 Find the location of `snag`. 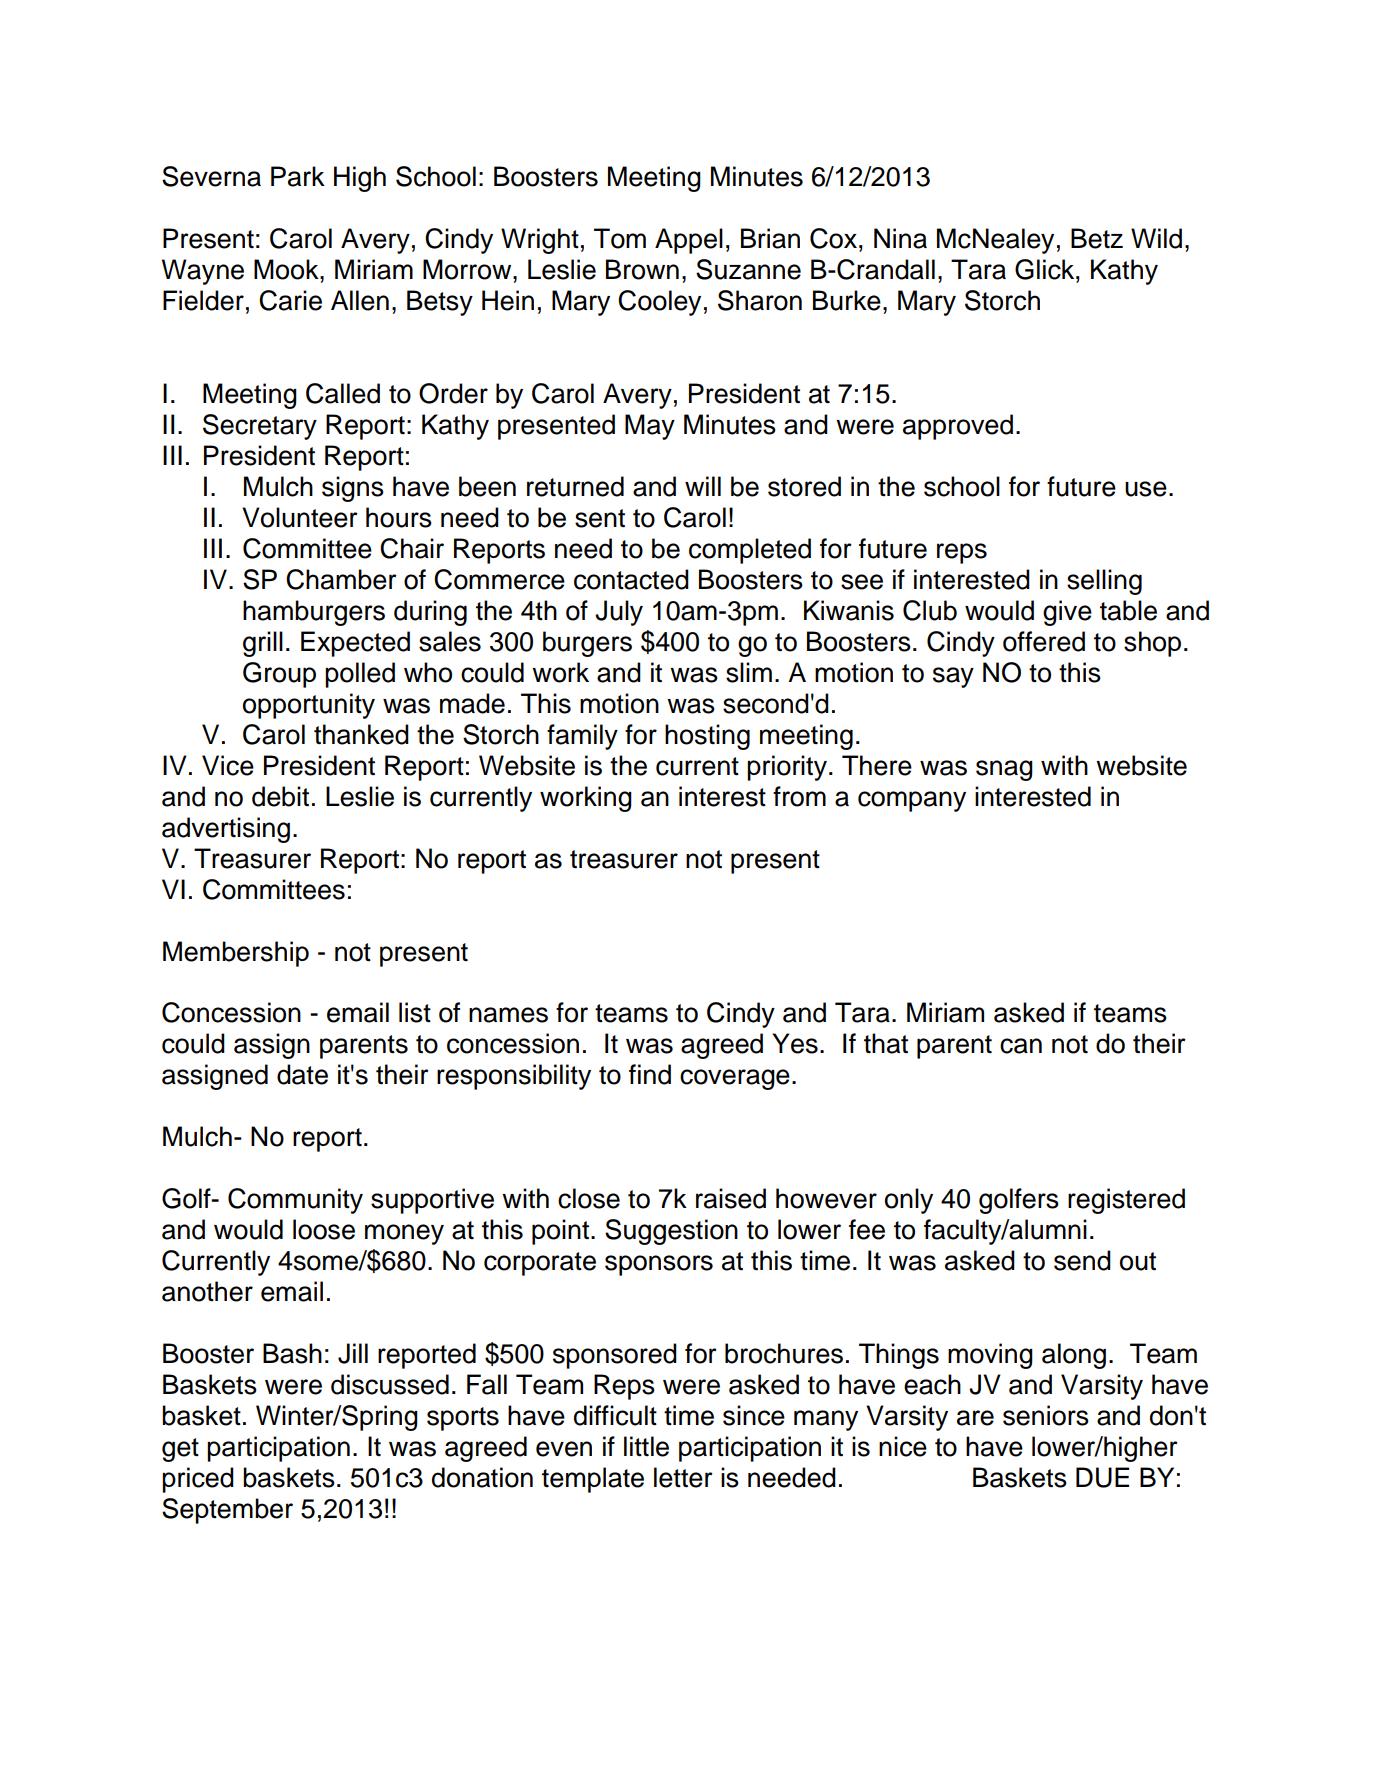

snag is located at coordinates (1004, 770).
